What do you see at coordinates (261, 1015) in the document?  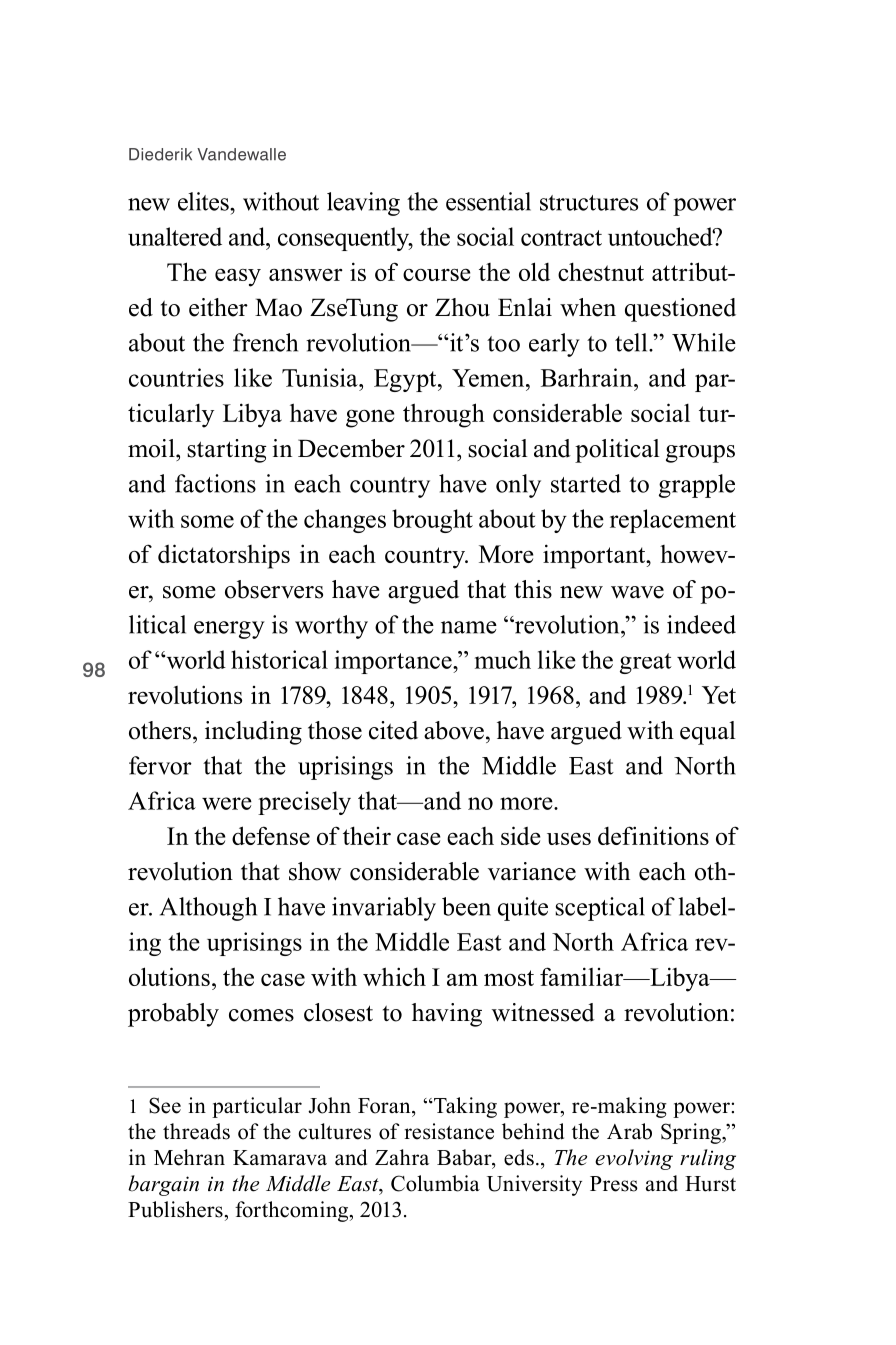 I see `comes` at bounding box center [261, 1015].
